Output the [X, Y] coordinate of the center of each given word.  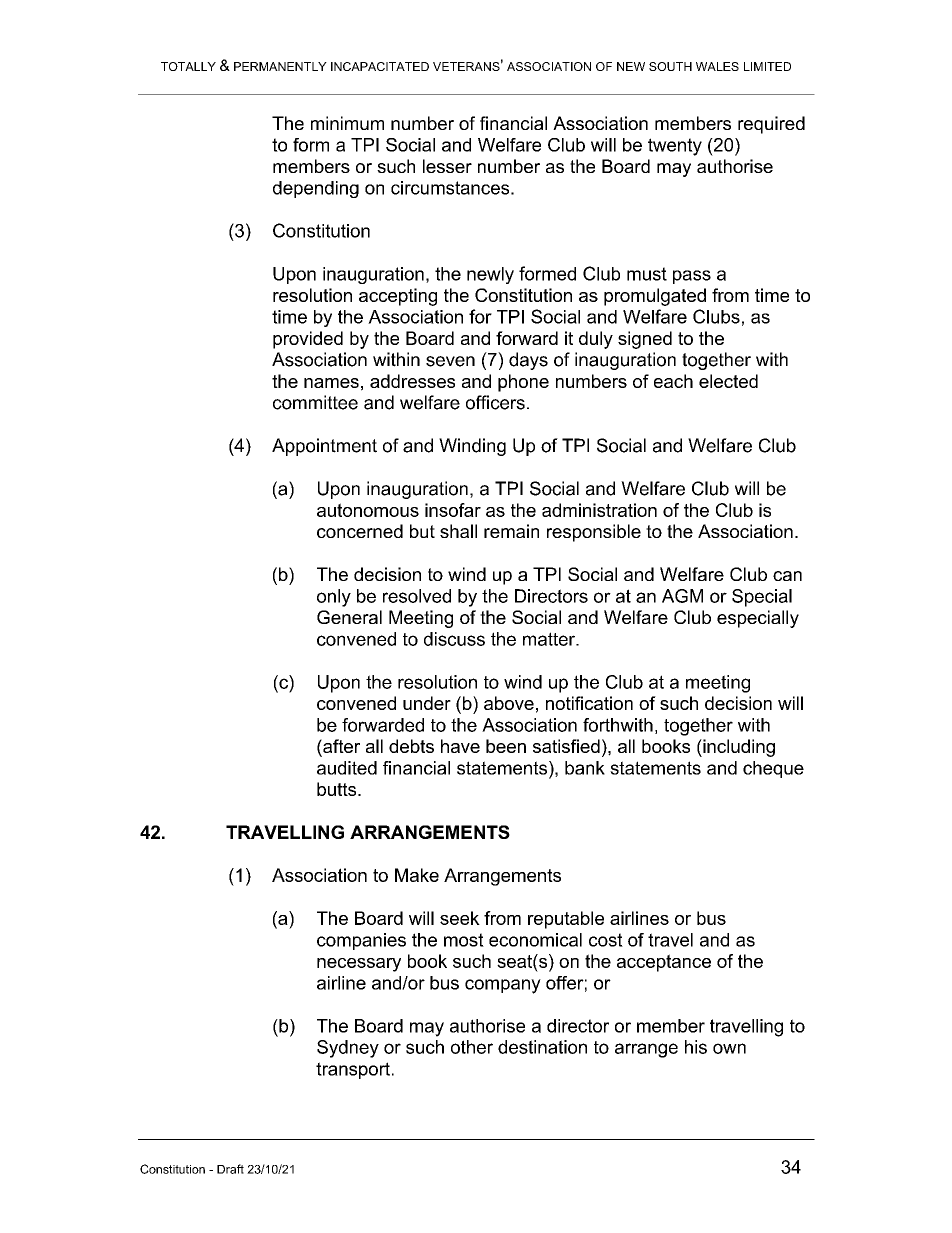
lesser [447, 166]
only [334, 598]
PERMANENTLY [280, 66]
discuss [454, 639]
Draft [230, 1169]
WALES [717, 66]
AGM [682, 596]
